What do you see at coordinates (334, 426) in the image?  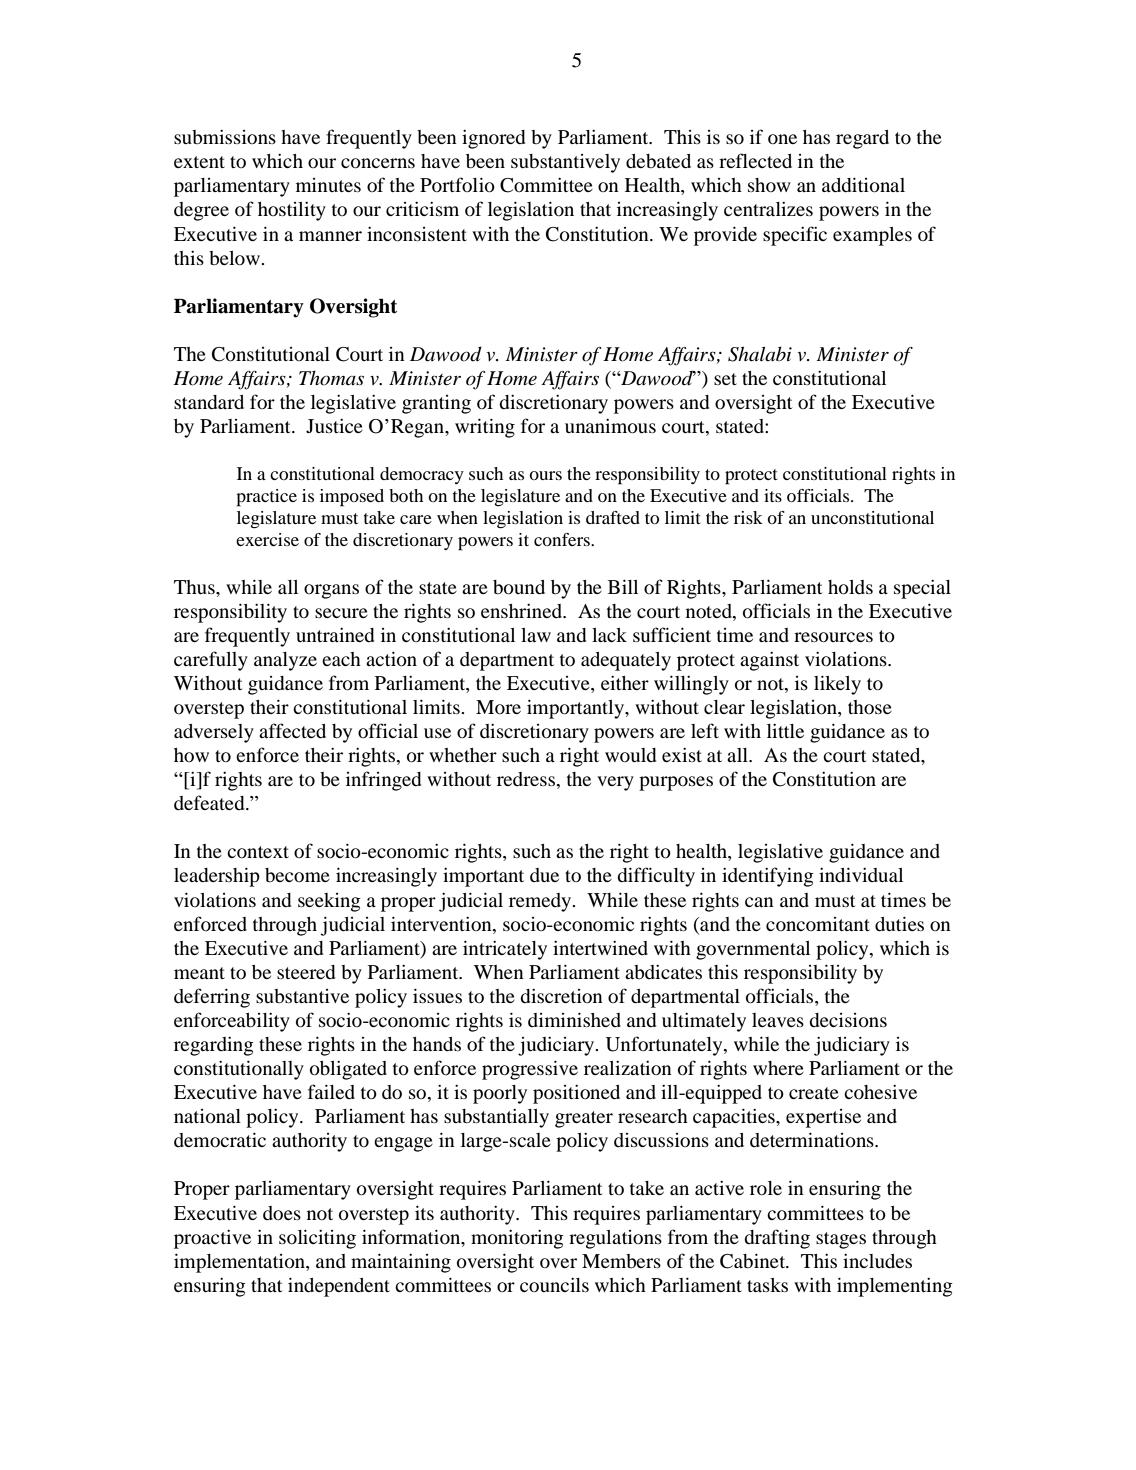 I see `Justice` at bounding box center [334, 426].
